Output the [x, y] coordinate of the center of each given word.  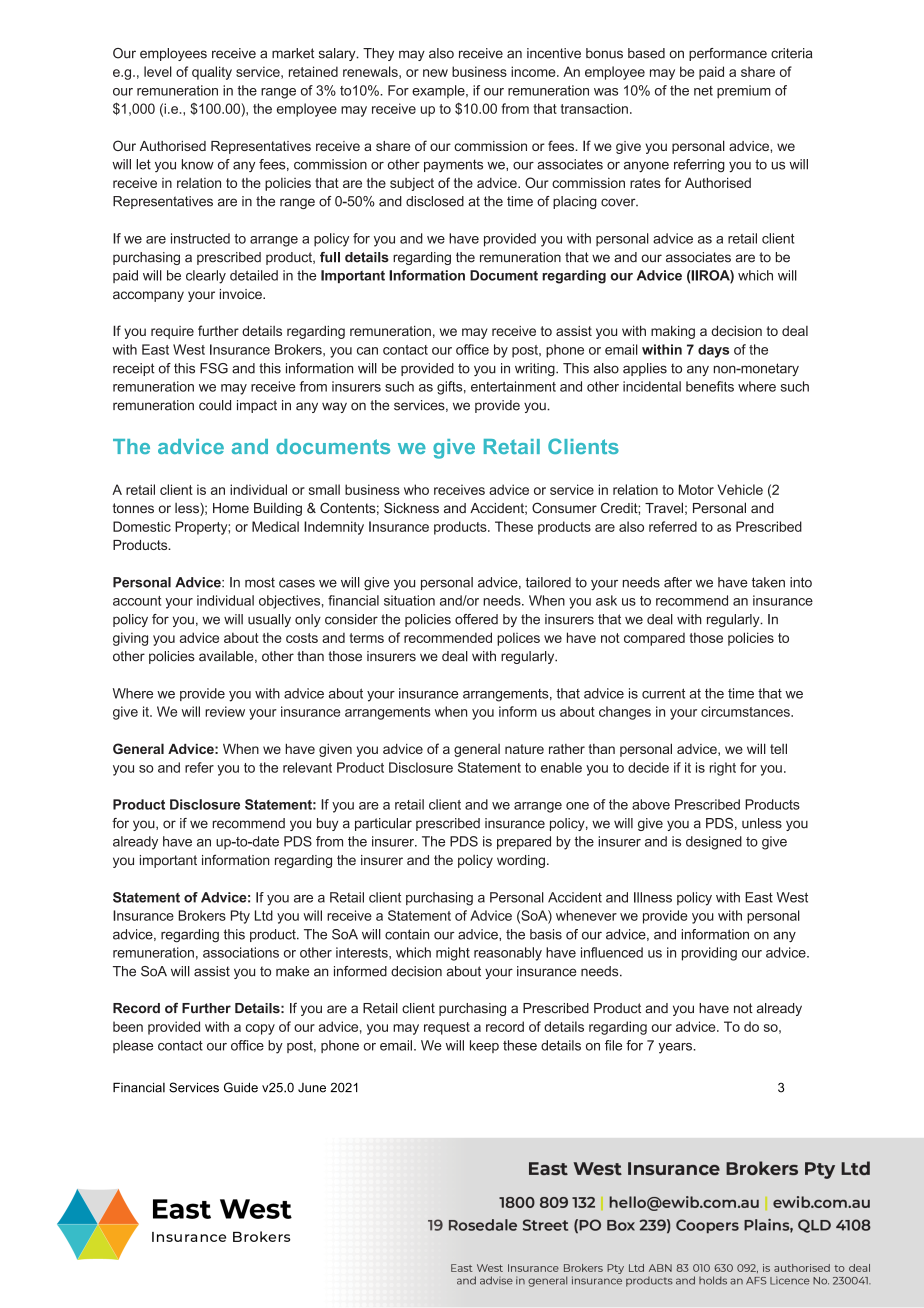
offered [476, 619]
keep [484, 1046]
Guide [241, 1087]
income [534, 71]
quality [212, 73]
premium [744, 92]
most [260, 583]
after [678, 582]
